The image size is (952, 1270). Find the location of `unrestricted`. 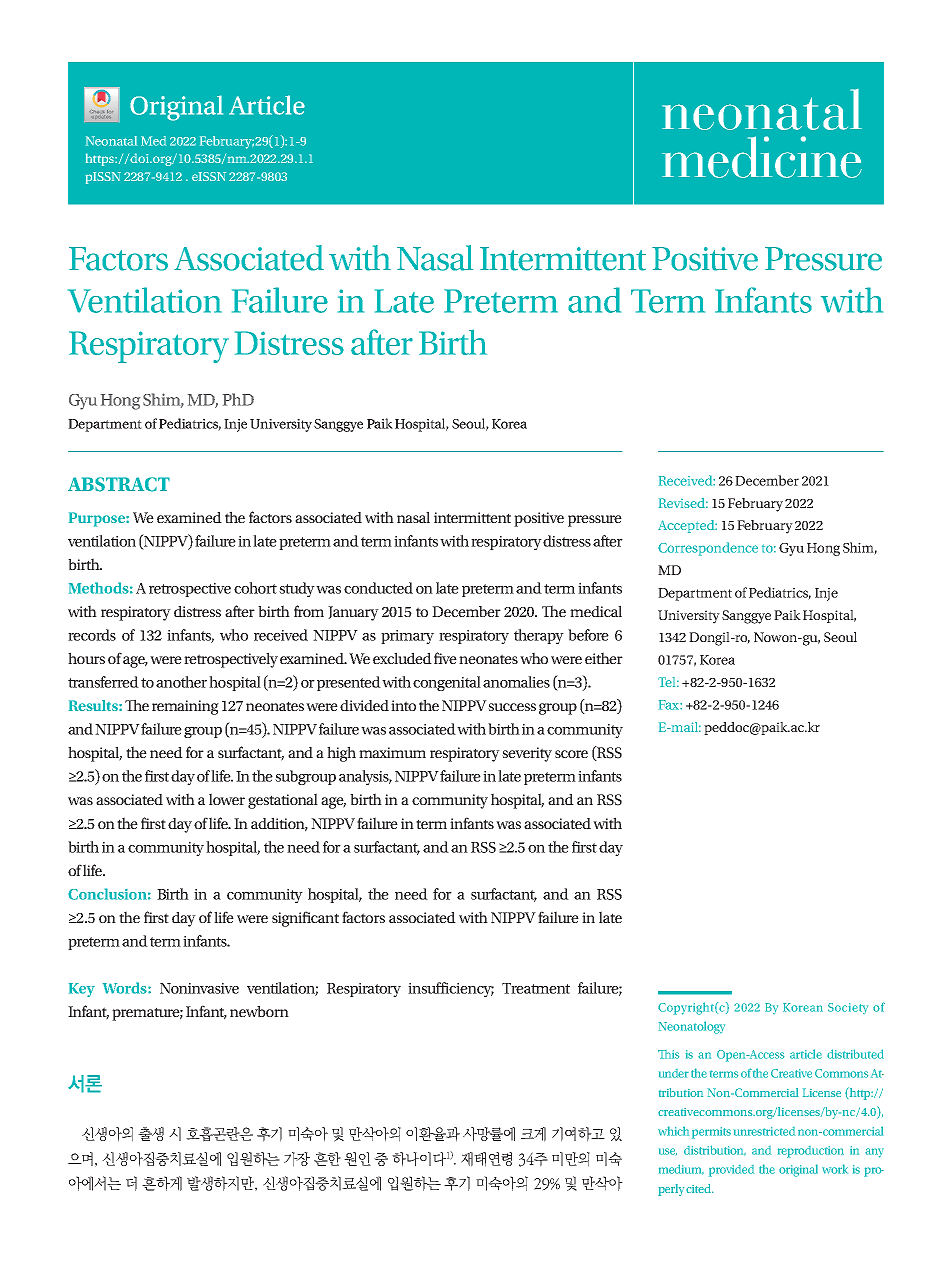

unrestricted is located at coordinates (764, 1131).
